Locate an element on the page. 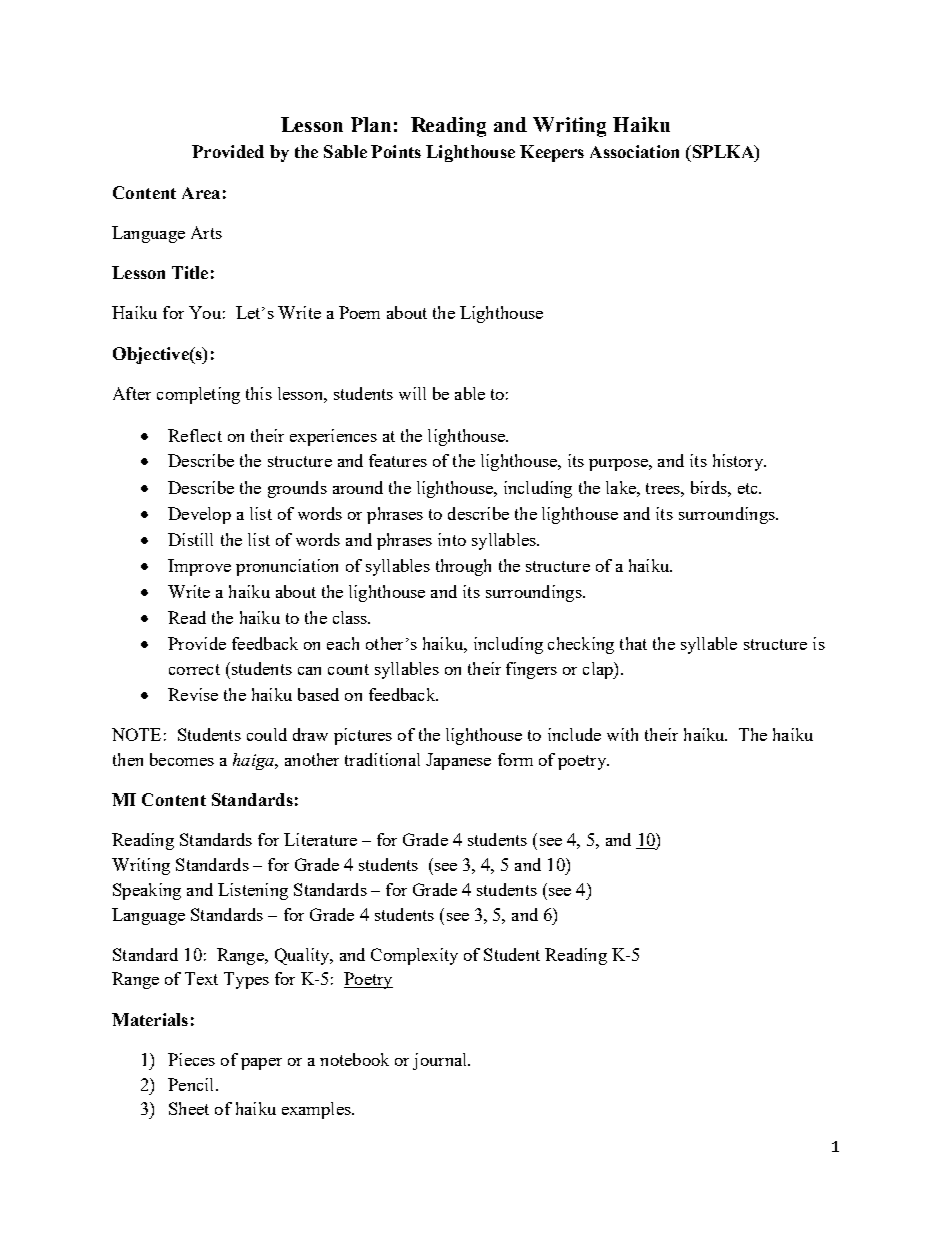  Area is located at coordinates (201, 193).
